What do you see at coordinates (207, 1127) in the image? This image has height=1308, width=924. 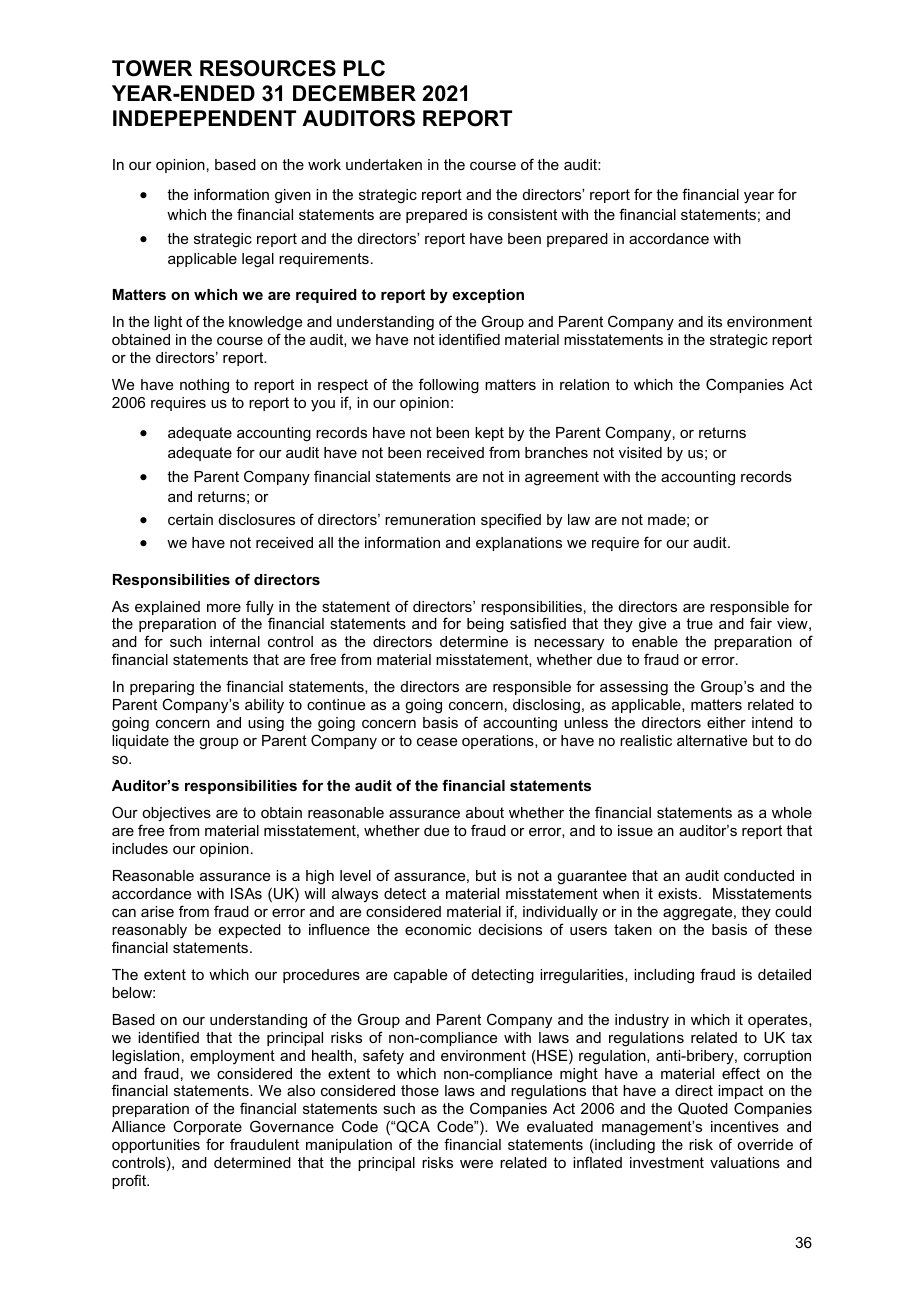 I see `Corporate` at bounding box center [207, 1127].
